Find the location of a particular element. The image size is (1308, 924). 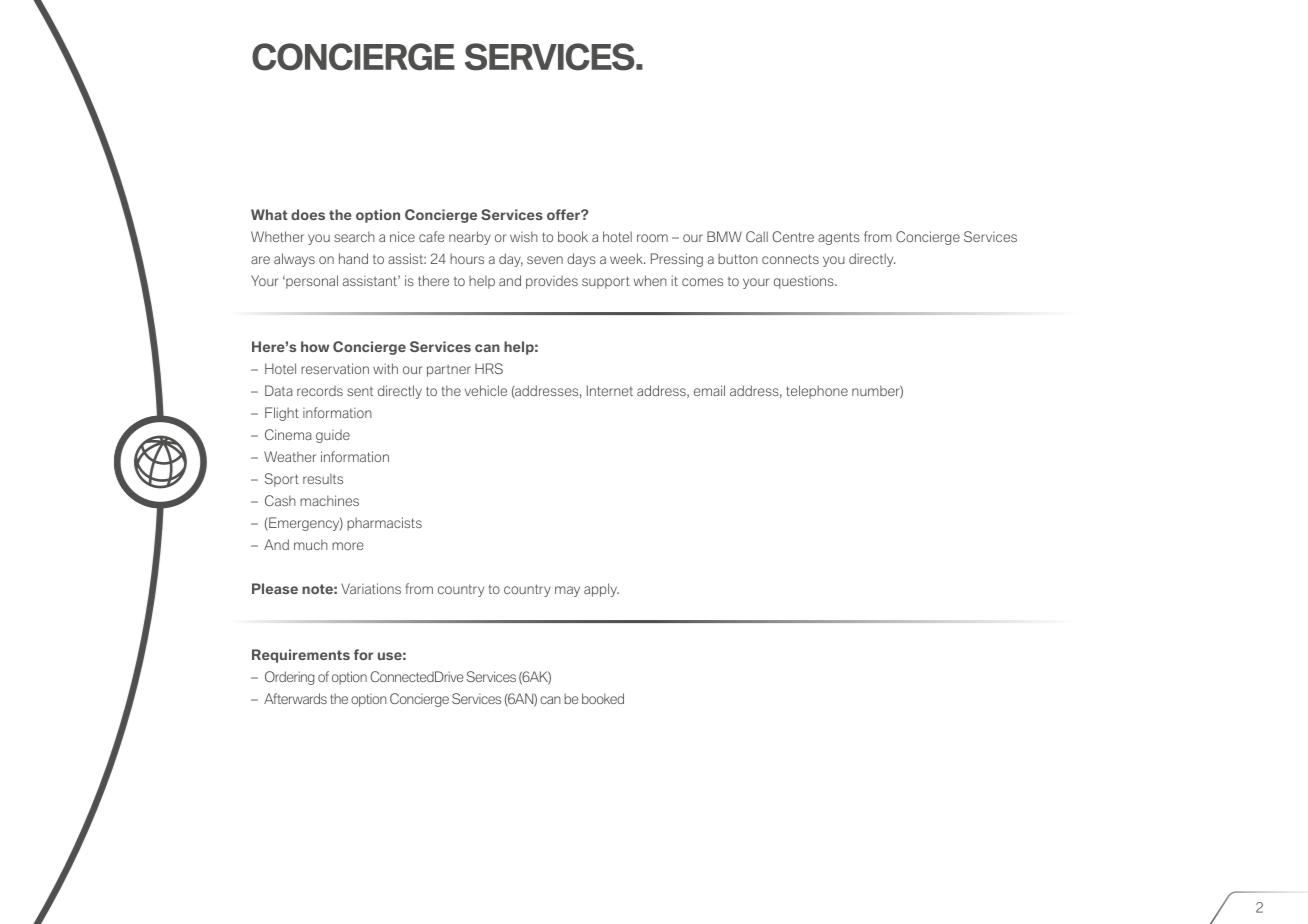

Ordering is located at coordinates (289, 678).
